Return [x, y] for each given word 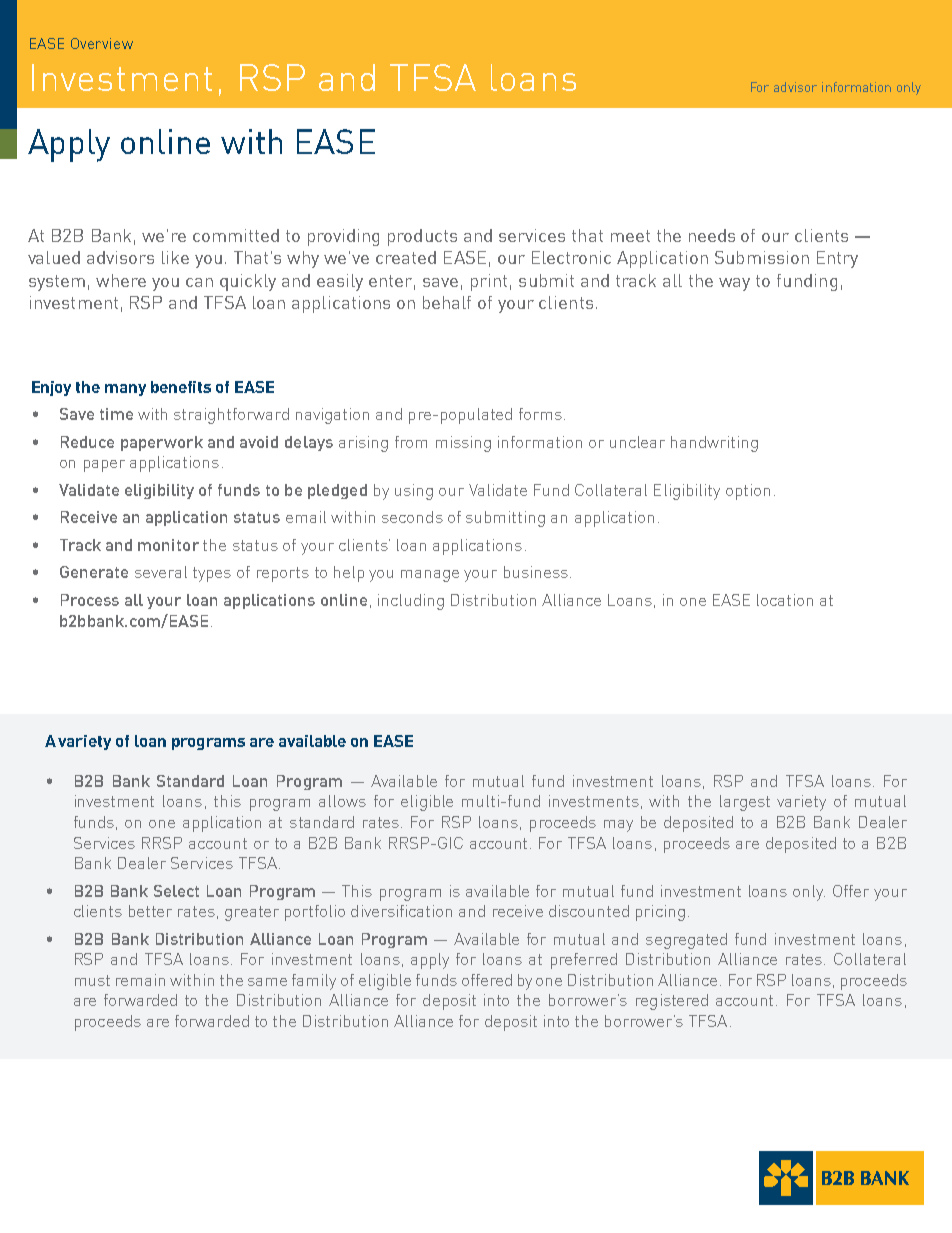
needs [712, 235]
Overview [102, 43]
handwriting [714, 444]
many [125, 390]
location [785, 600]
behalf [447, 302]
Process [90, 600]
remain [140, 980]
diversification [401, 911]
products [422, 237]
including [411, 602]
